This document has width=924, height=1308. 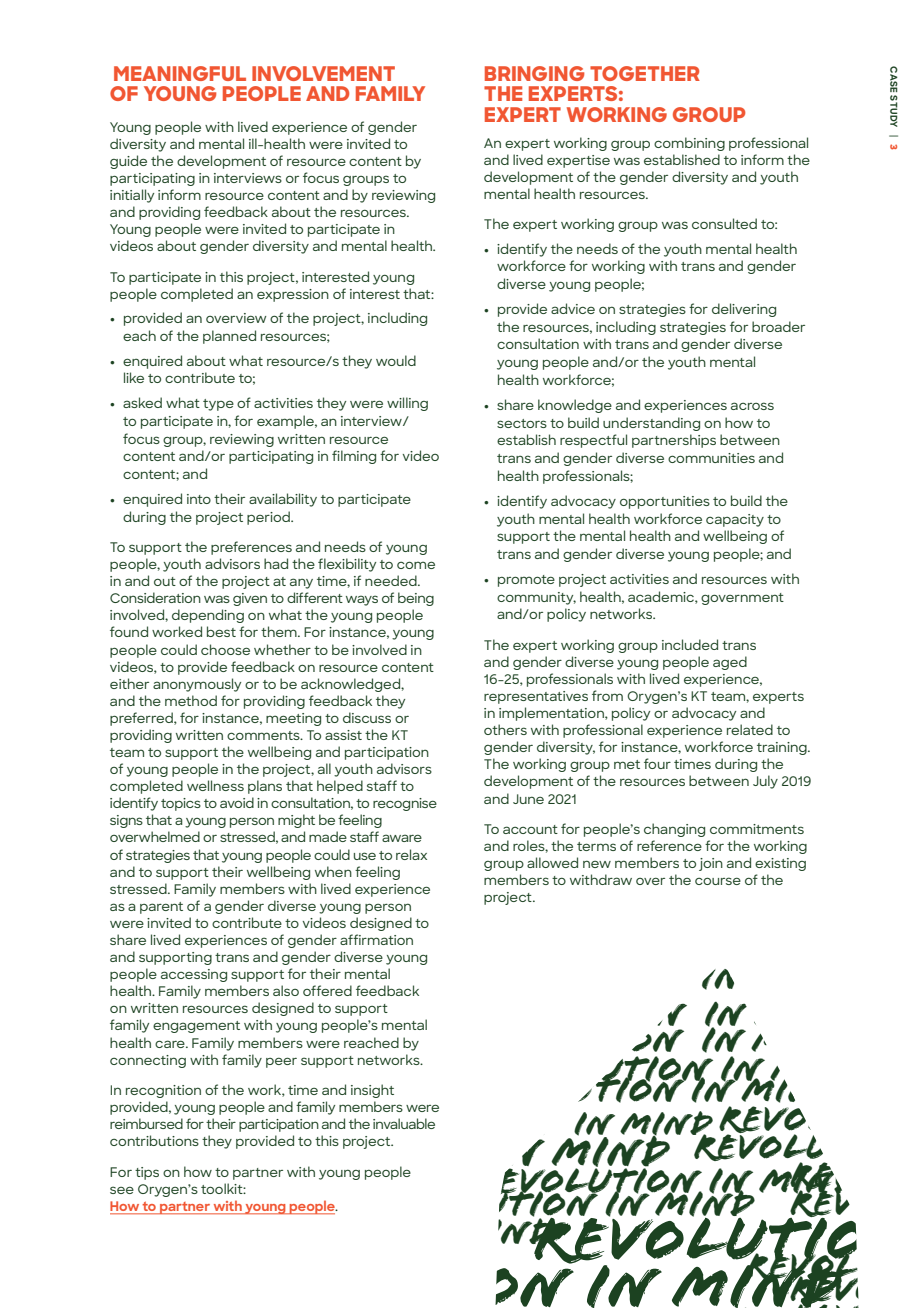 I want to click on into, so click(x=199, y=499).
